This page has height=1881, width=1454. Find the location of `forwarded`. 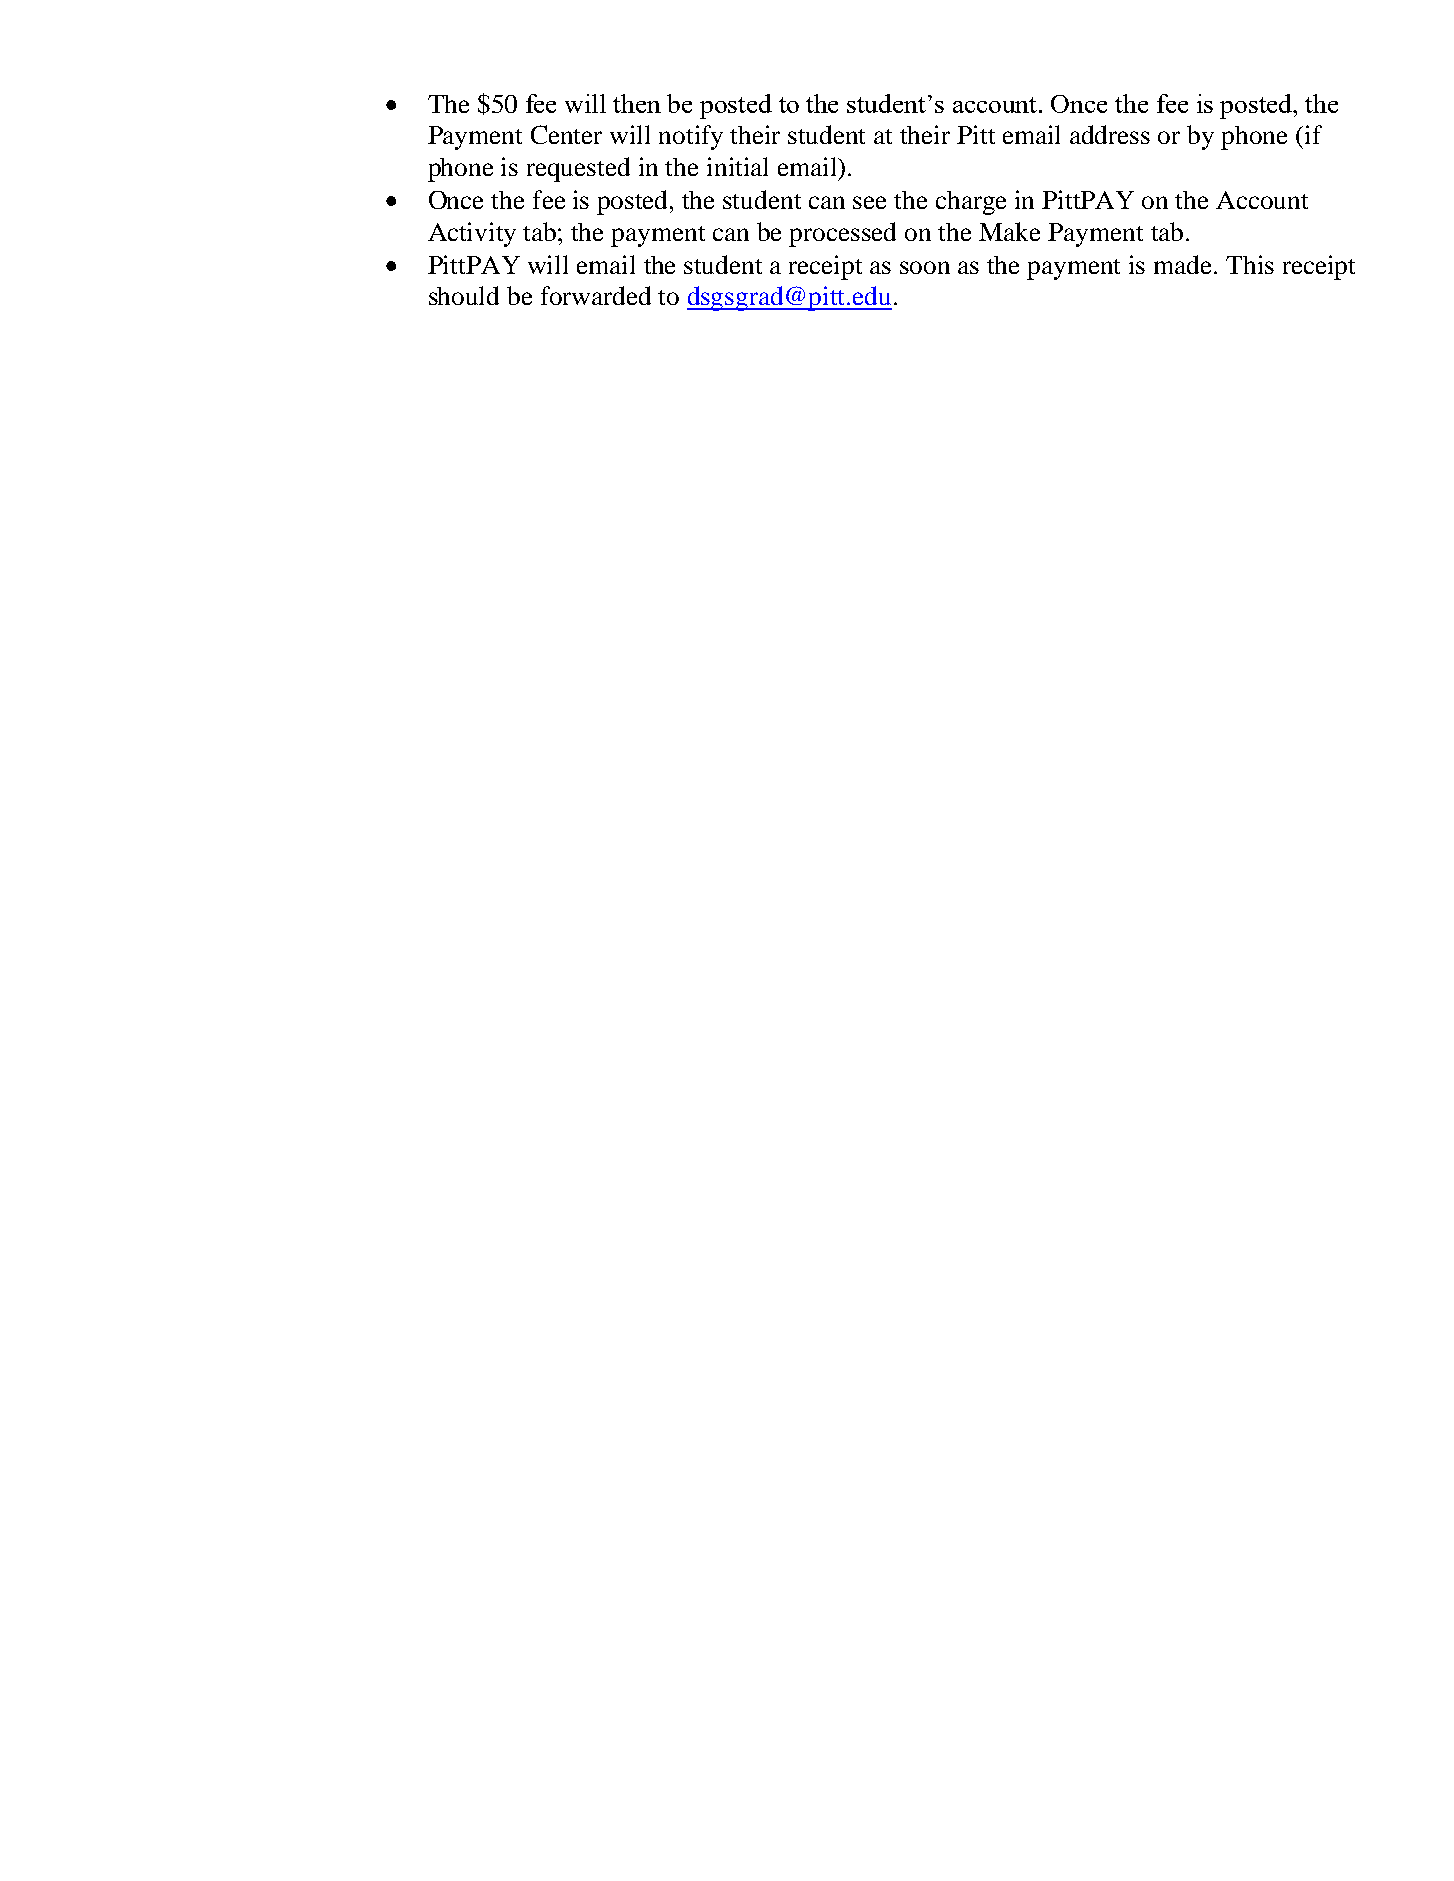

forwarded is located at coordinates (596, 295).
